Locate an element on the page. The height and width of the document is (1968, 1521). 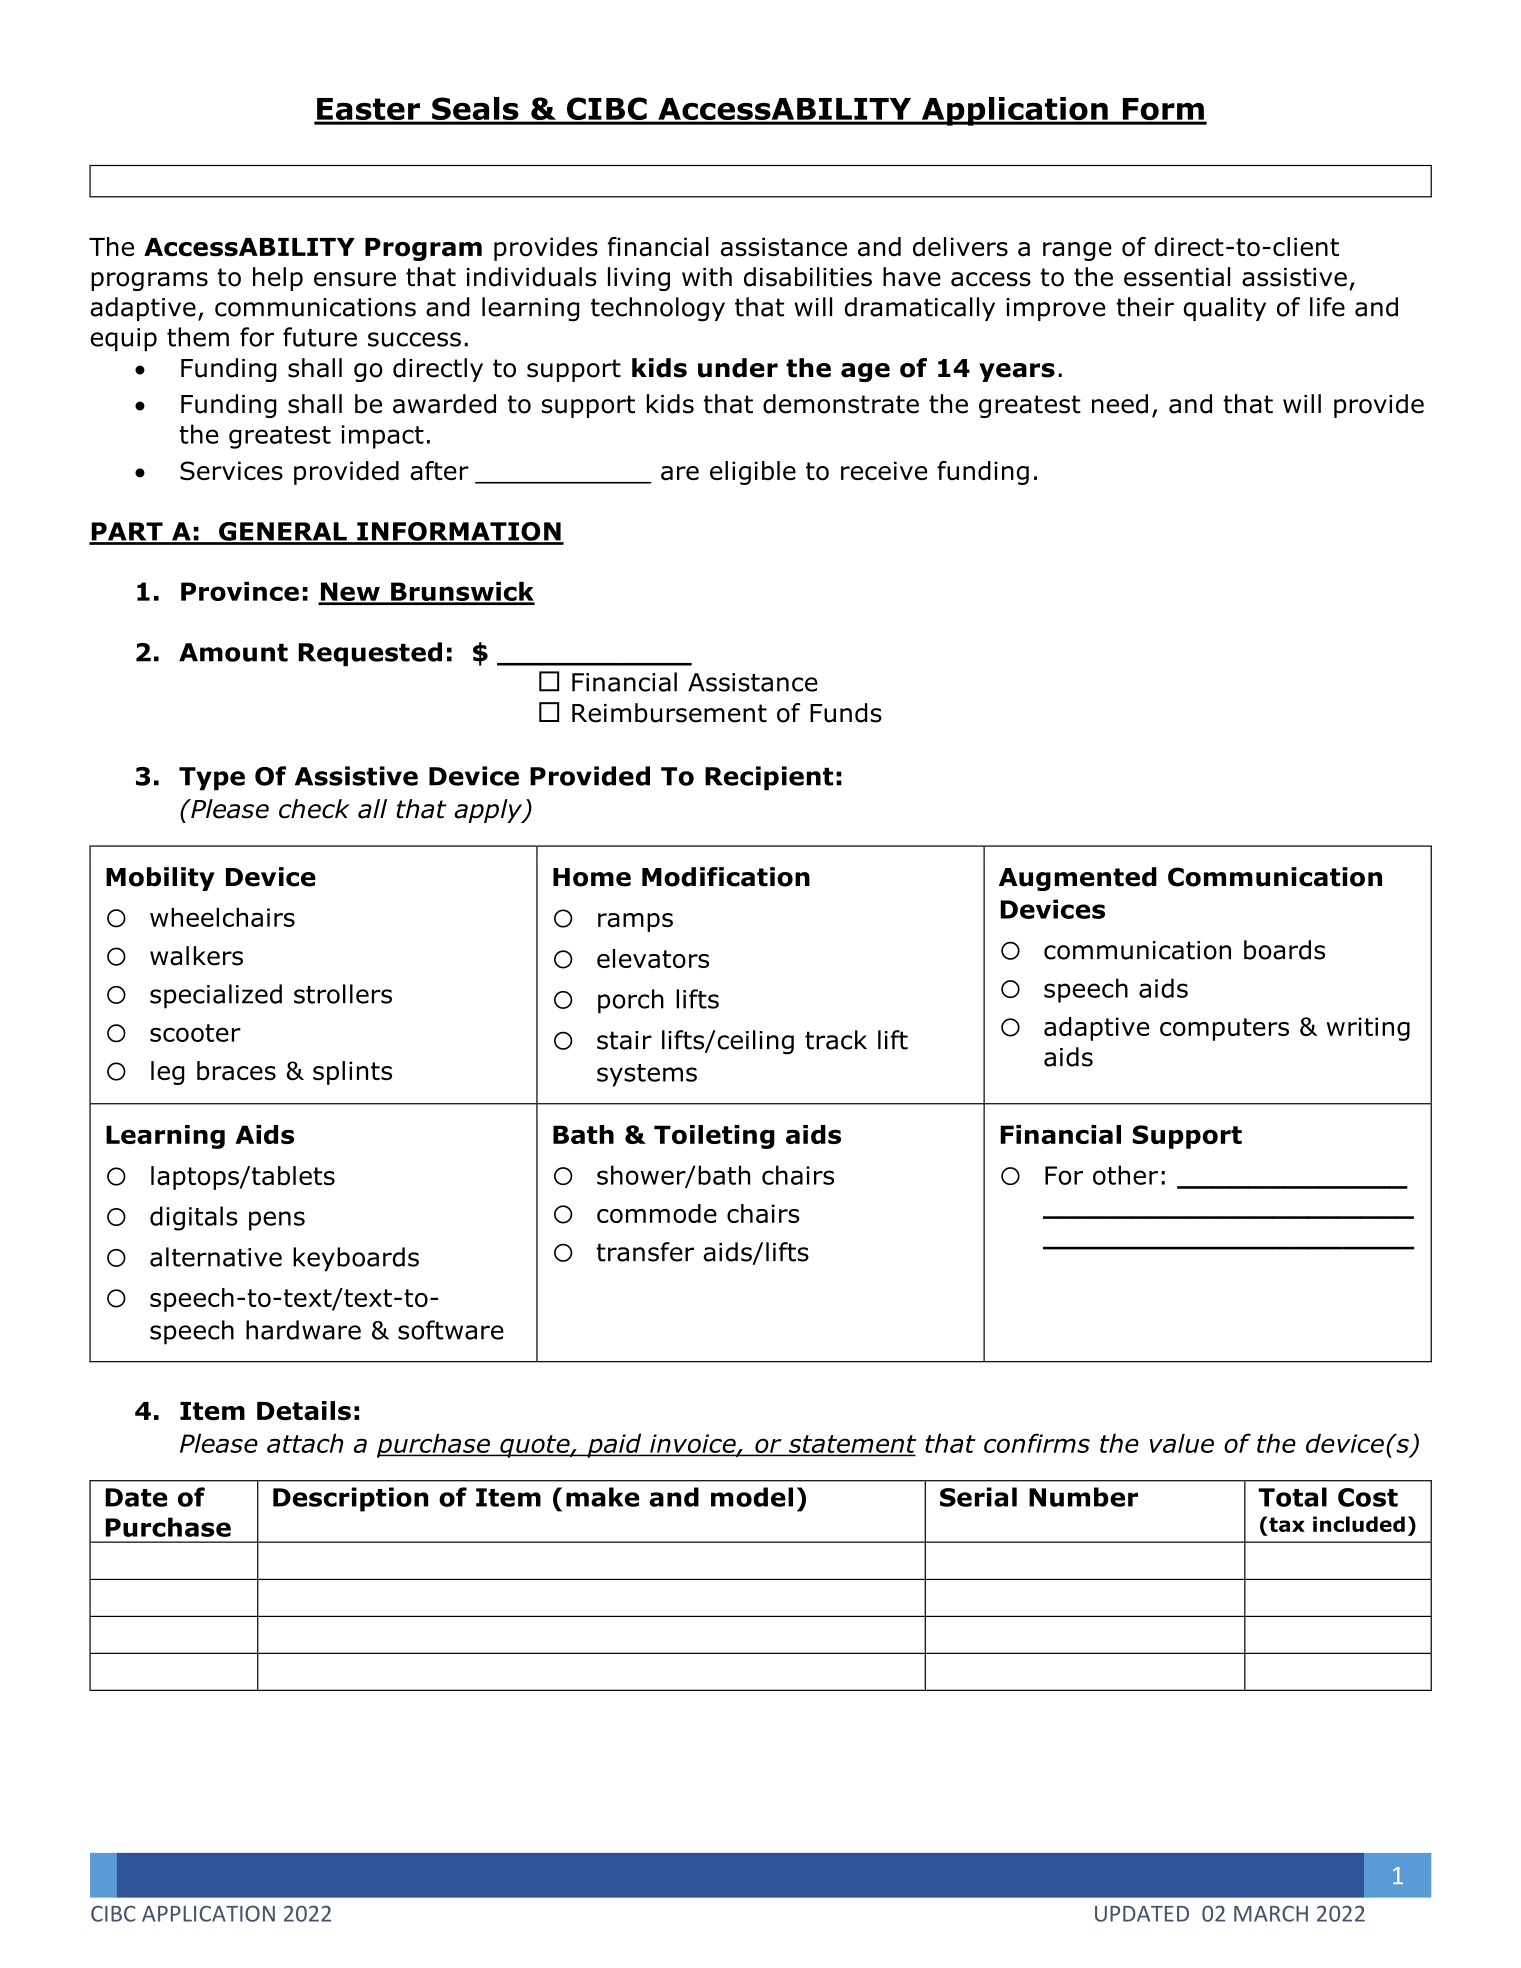
Description is located at coordinates (350, 1499).
